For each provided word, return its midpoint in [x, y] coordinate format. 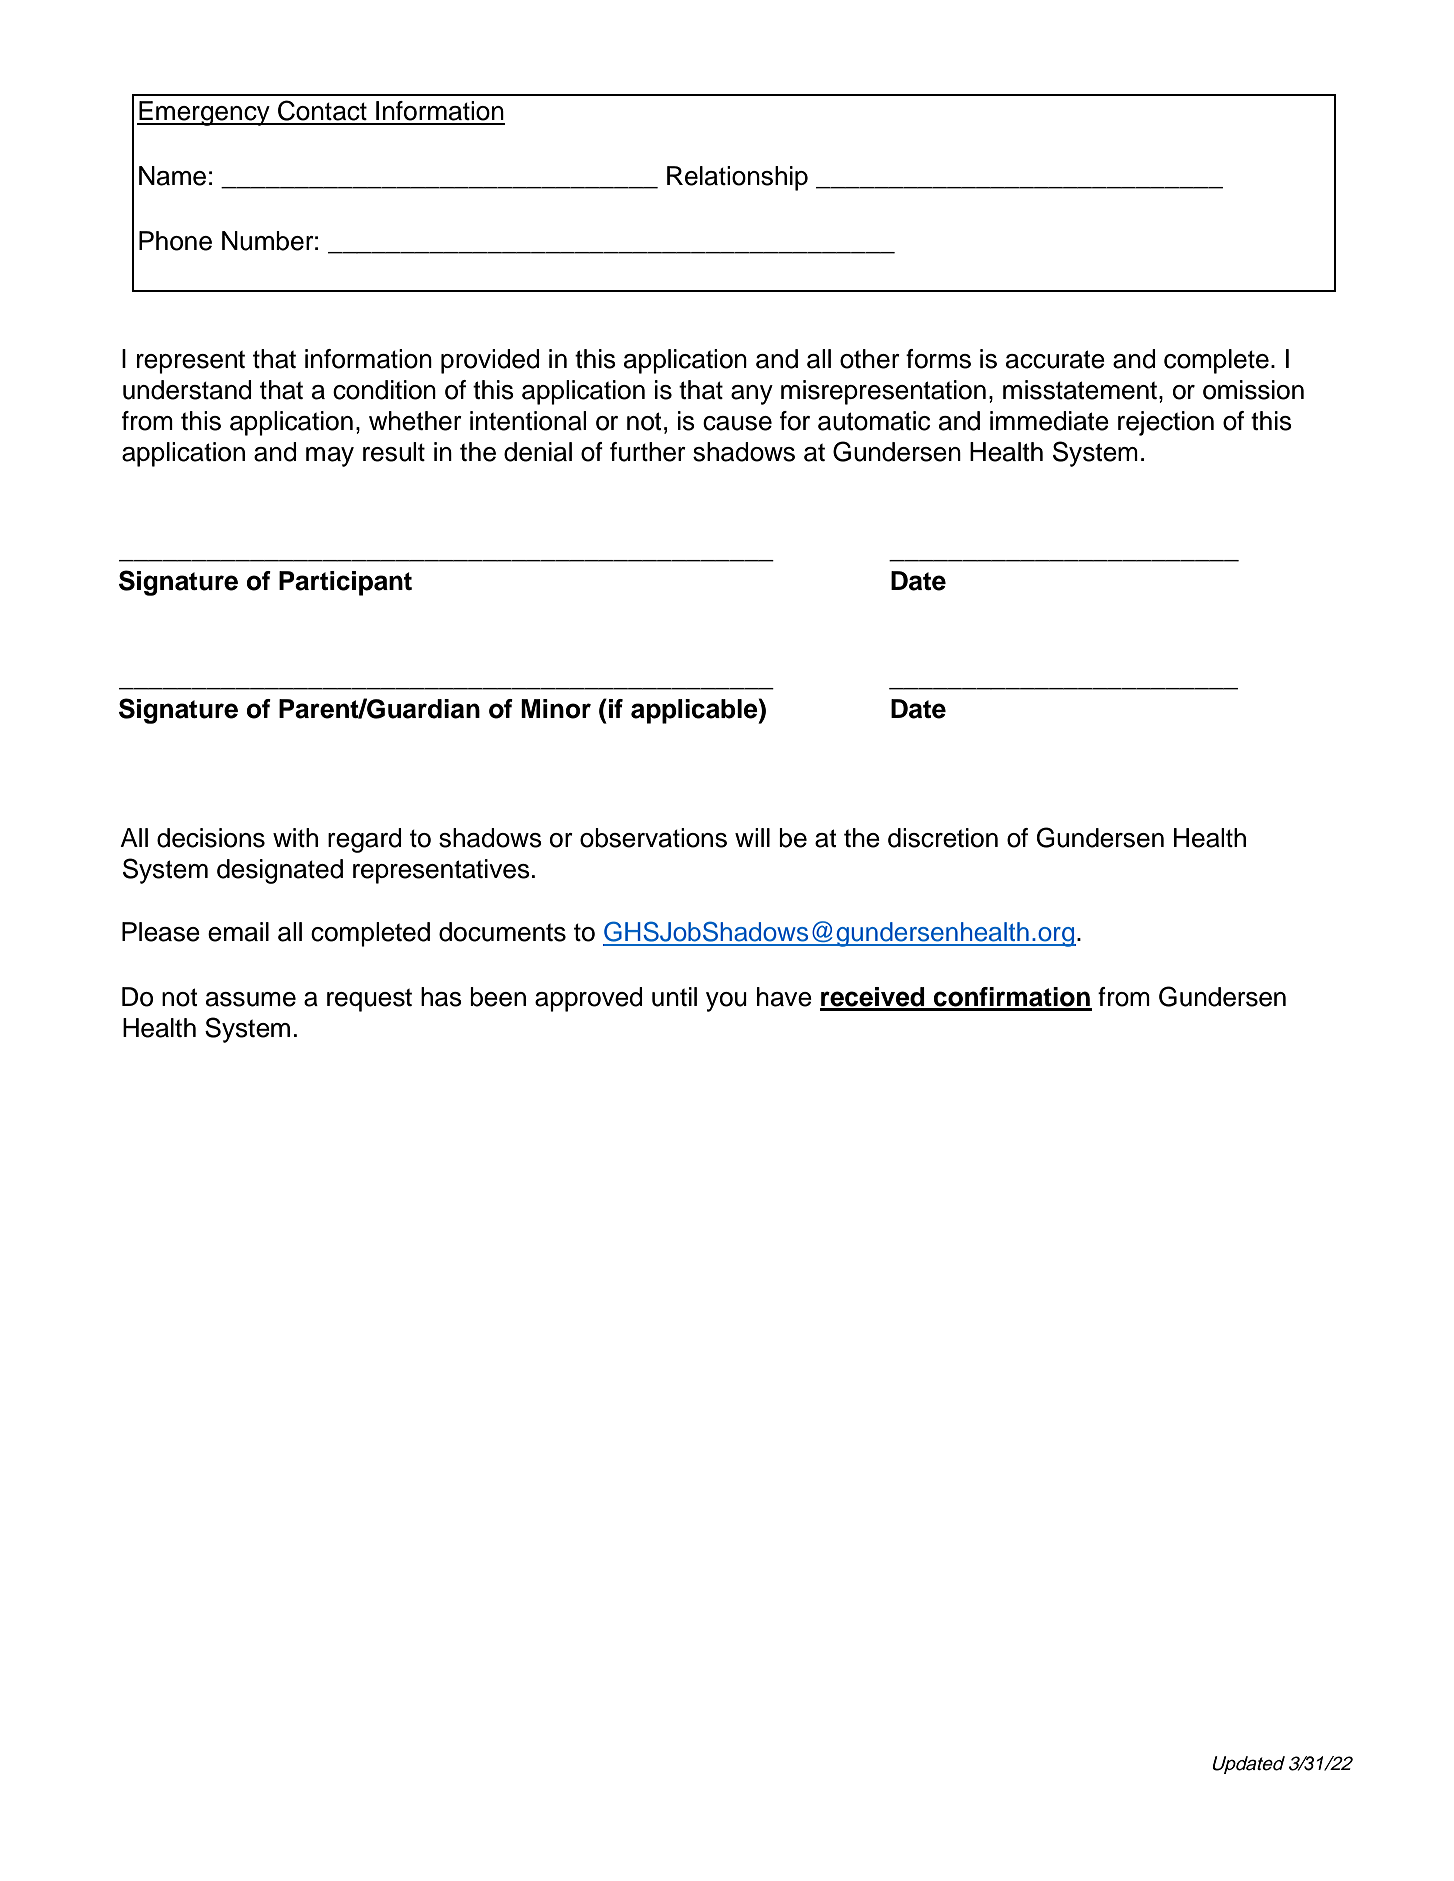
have [784, 997]
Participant [345, 583]
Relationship [737, 178]
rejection [1166, 423]
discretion [943, 838]
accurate [1055, 359]
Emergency [204, 113]
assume [251, 999]
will [752, 837]
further [648, 452]
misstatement [1080, 390]
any [752, 395]
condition [384, 390]
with [295, 837]
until [674, 997]
